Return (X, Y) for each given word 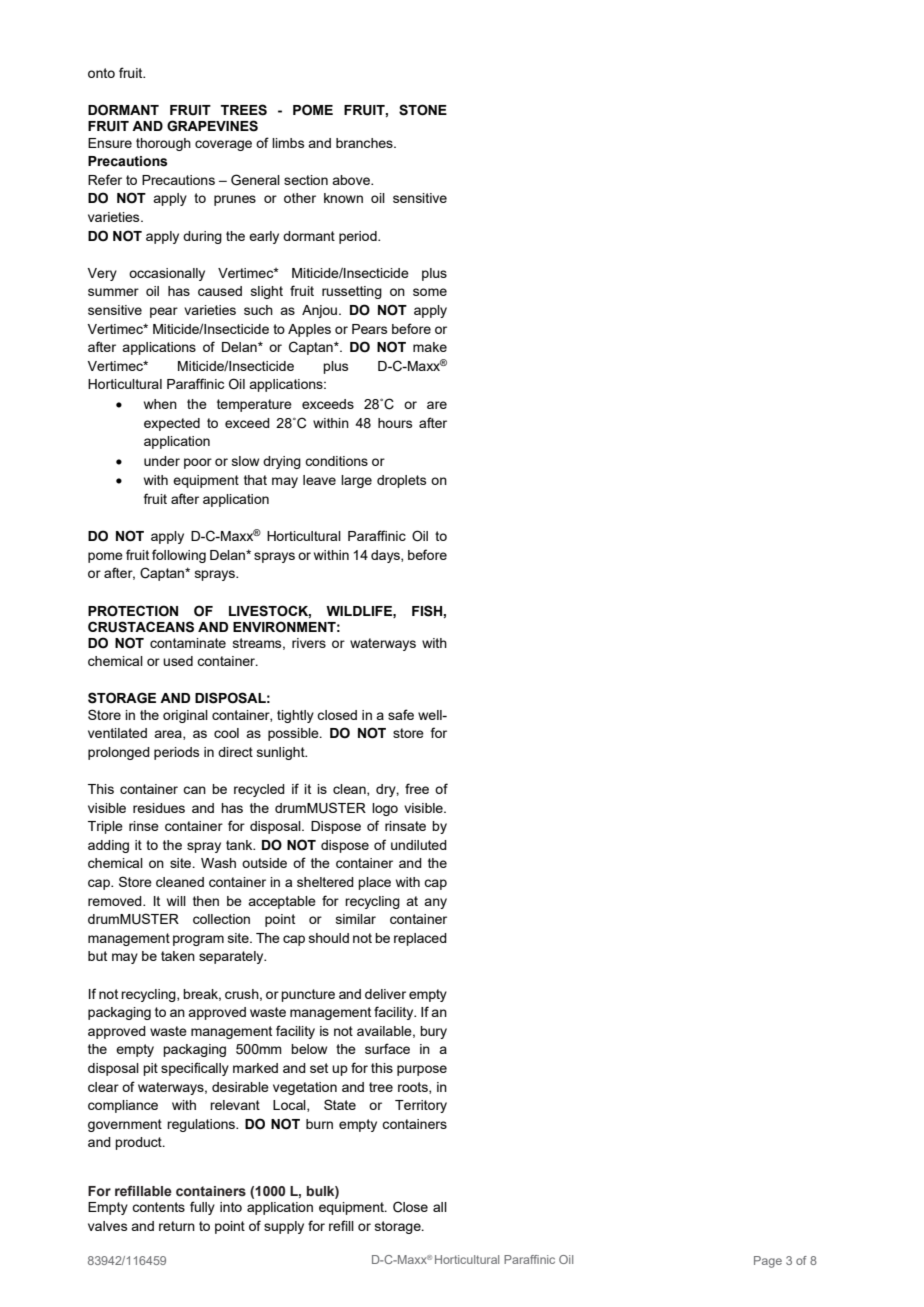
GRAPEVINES (212, 126)
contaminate (188, 643)
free (417, 788)
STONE (423, 110)
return (177, 1226)
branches (365, 143)
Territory (421, 1106)
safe (401, 714)
